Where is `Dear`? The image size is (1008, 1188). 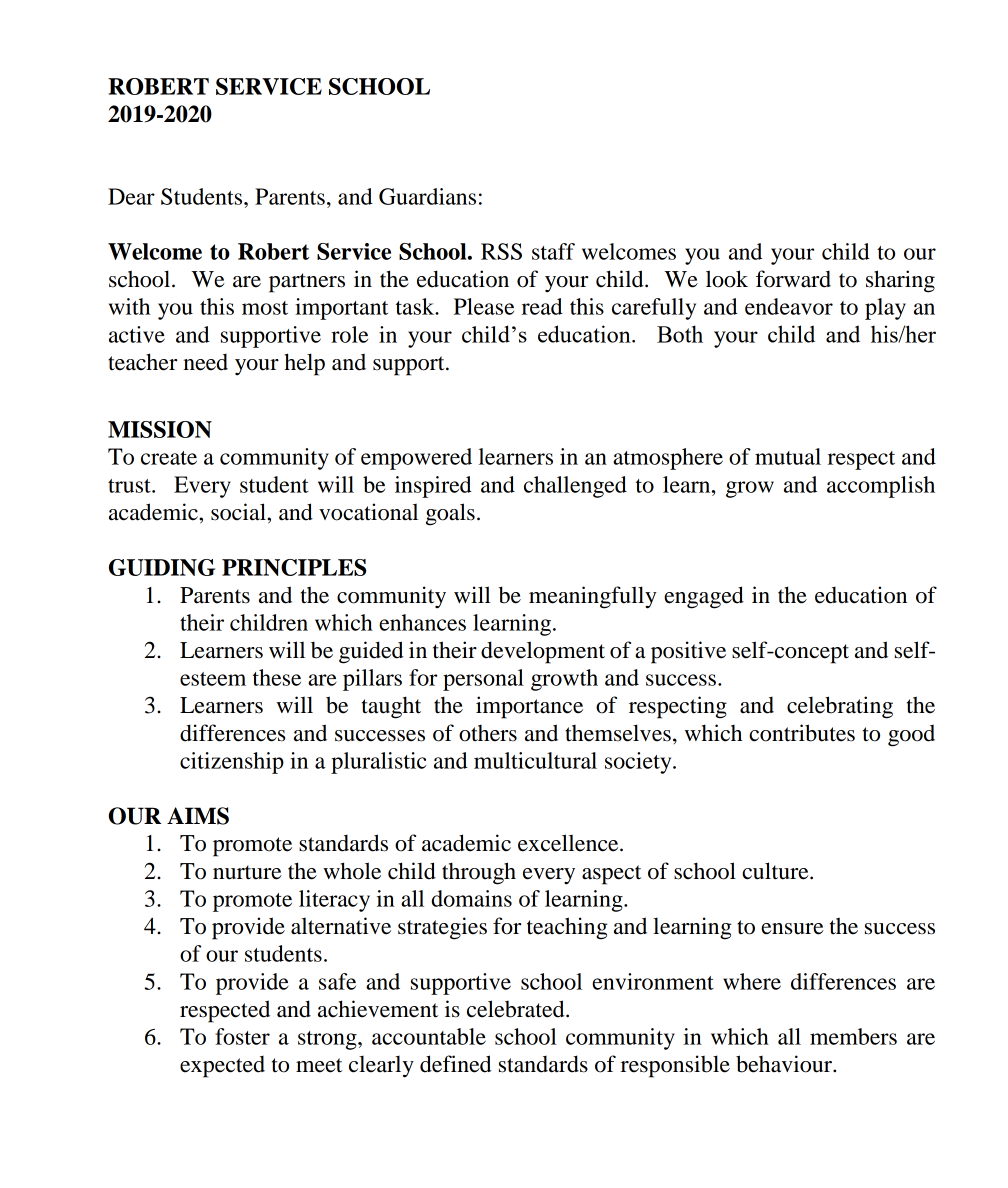
Dear is located at coordinates (131, 196).
